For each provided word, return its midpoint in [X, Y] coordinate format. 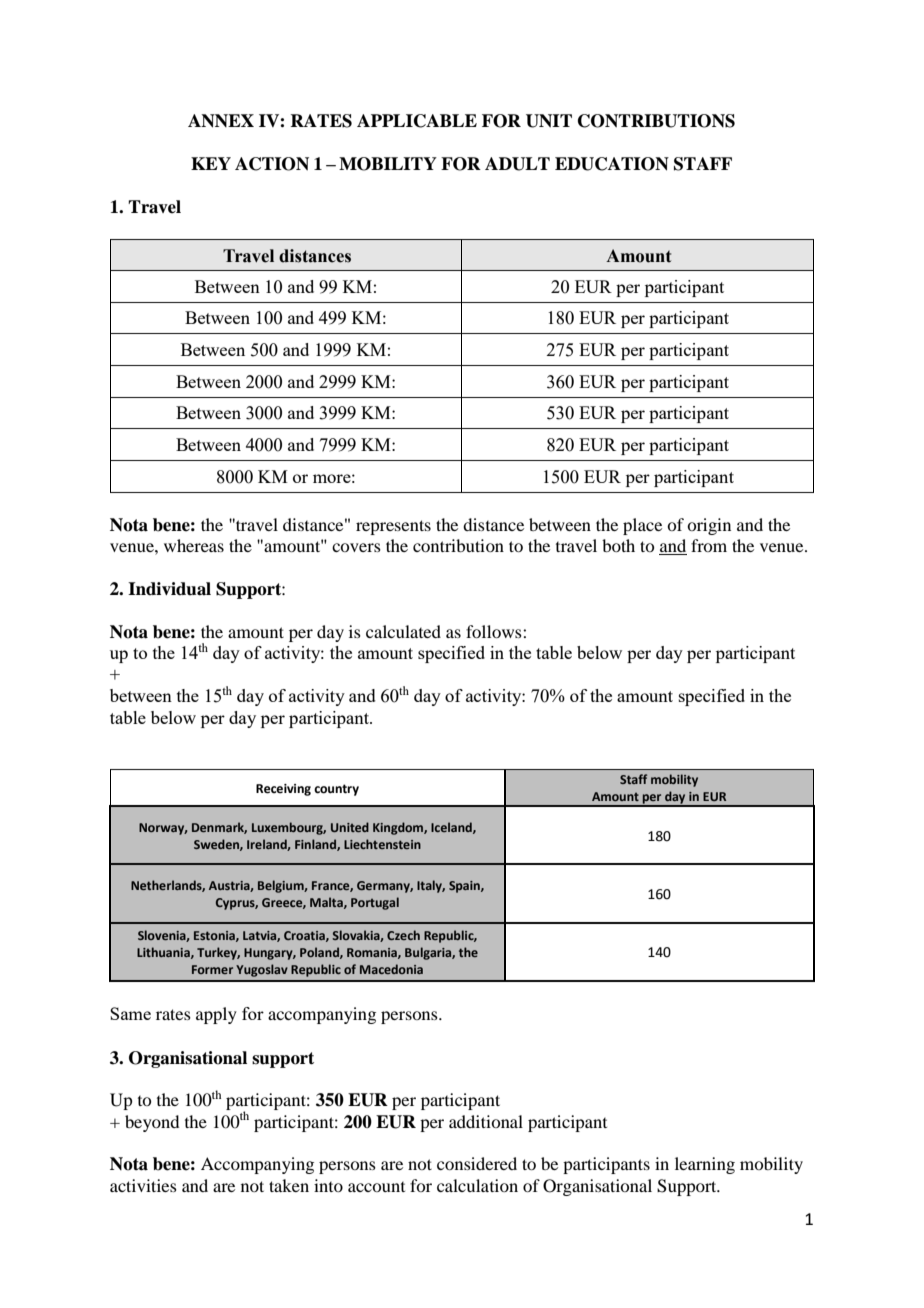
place [642, 526]
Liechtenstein [382, 844]
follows [495, 631]
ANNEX [221, 121]
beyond [152, 1123]
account [376, 1187]
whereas [194, 545]
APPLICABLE [417, 121]
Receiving [283, 790]
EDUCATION [612, 164]
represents [393, 527]
